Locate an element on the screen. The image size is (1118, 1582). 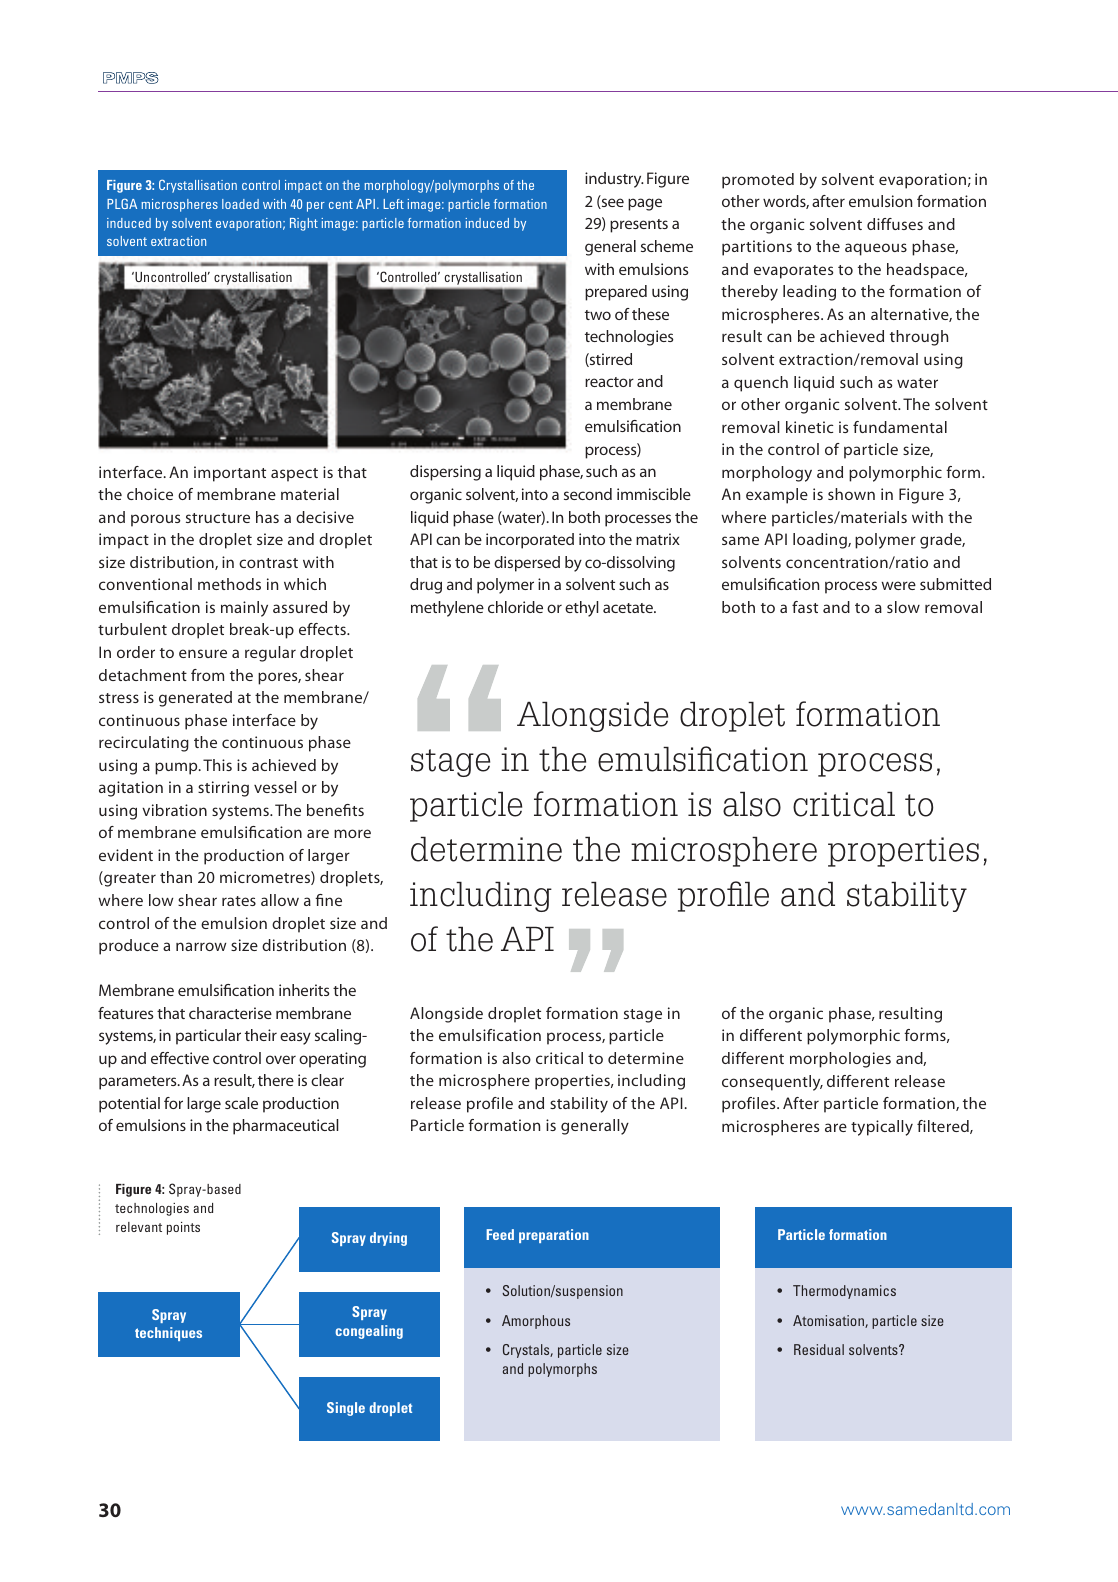
morphologies is located at coordinates (840, 1060).
